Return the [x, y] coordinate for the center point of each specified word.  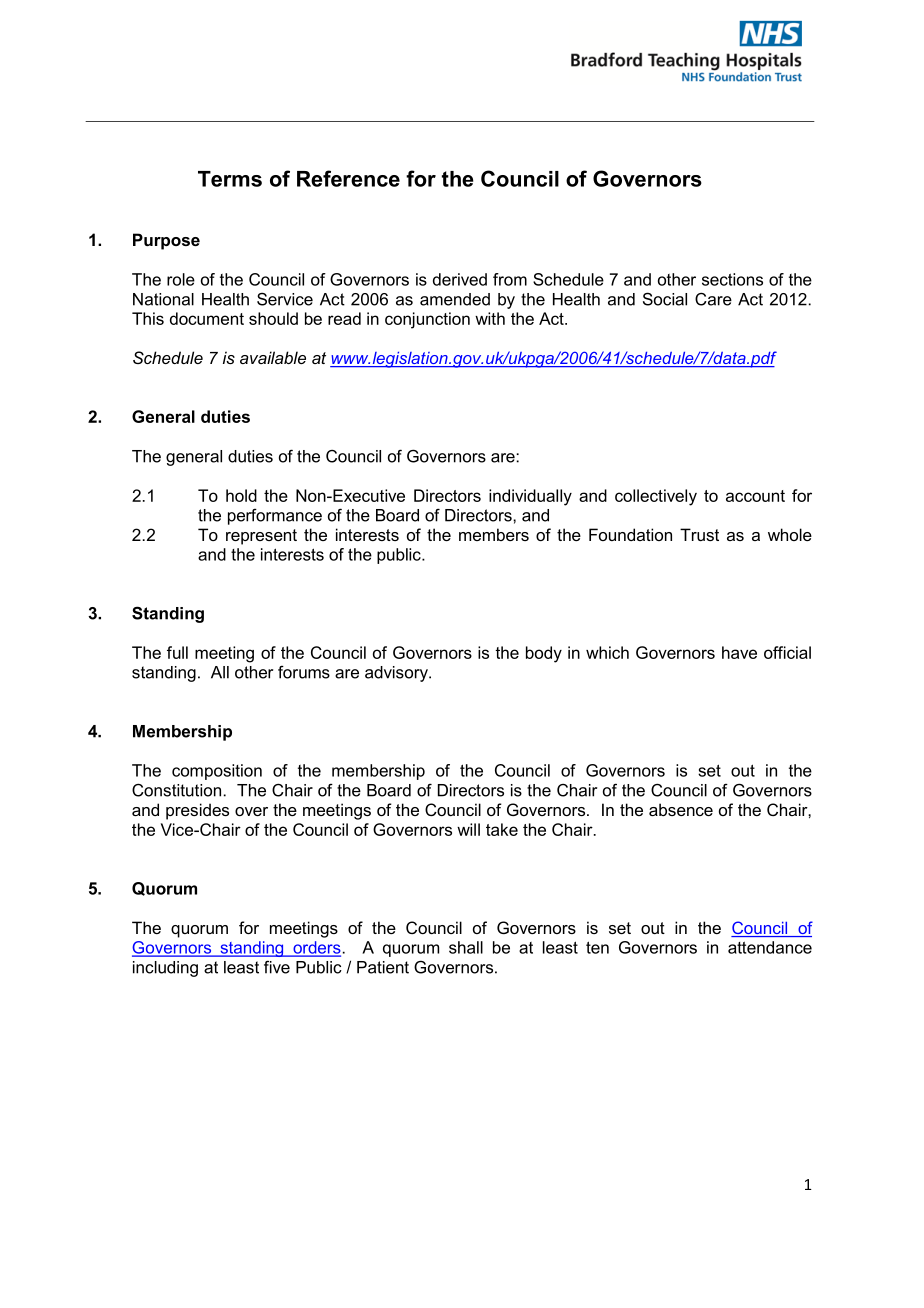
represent [261, 537]
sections [732, 279]
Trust [699, 534]
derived [460, 279]
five [277, 967]
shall [466, 947]
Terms [230, 179]
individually [530, 497]
